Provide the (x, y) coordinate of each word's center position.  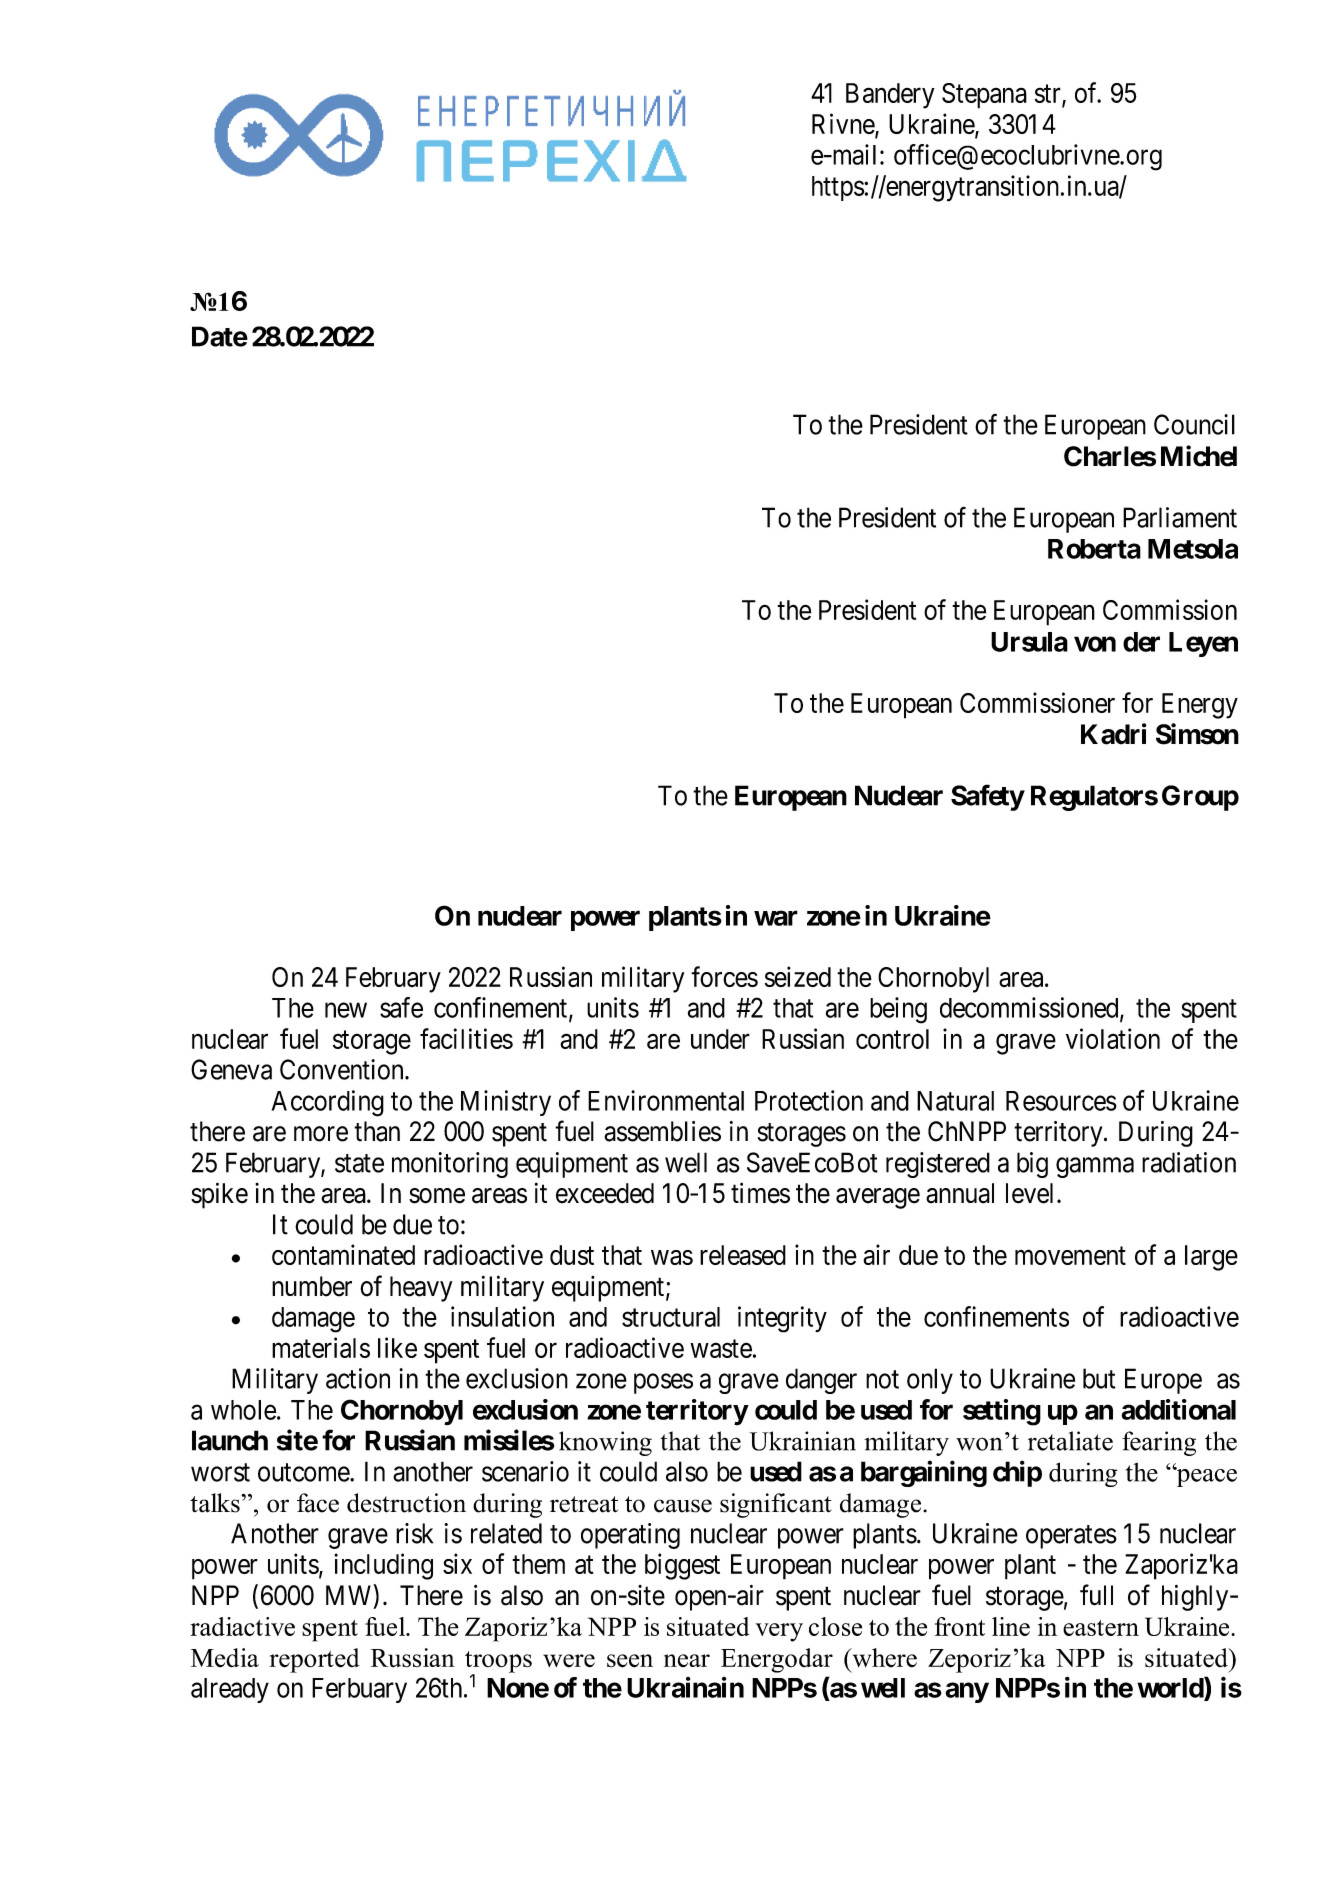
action (358, 1378)
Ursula (1029, 642)
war (776, 918)
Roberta (1094, 549)
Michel (1199, 456)
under (720, 1039)
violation (1113, 1038)
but (1099, 1378)
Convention (343, 1069)
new (346, 1010)
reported (314, 1660)
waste (721, 1349)
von (1095, 644)
